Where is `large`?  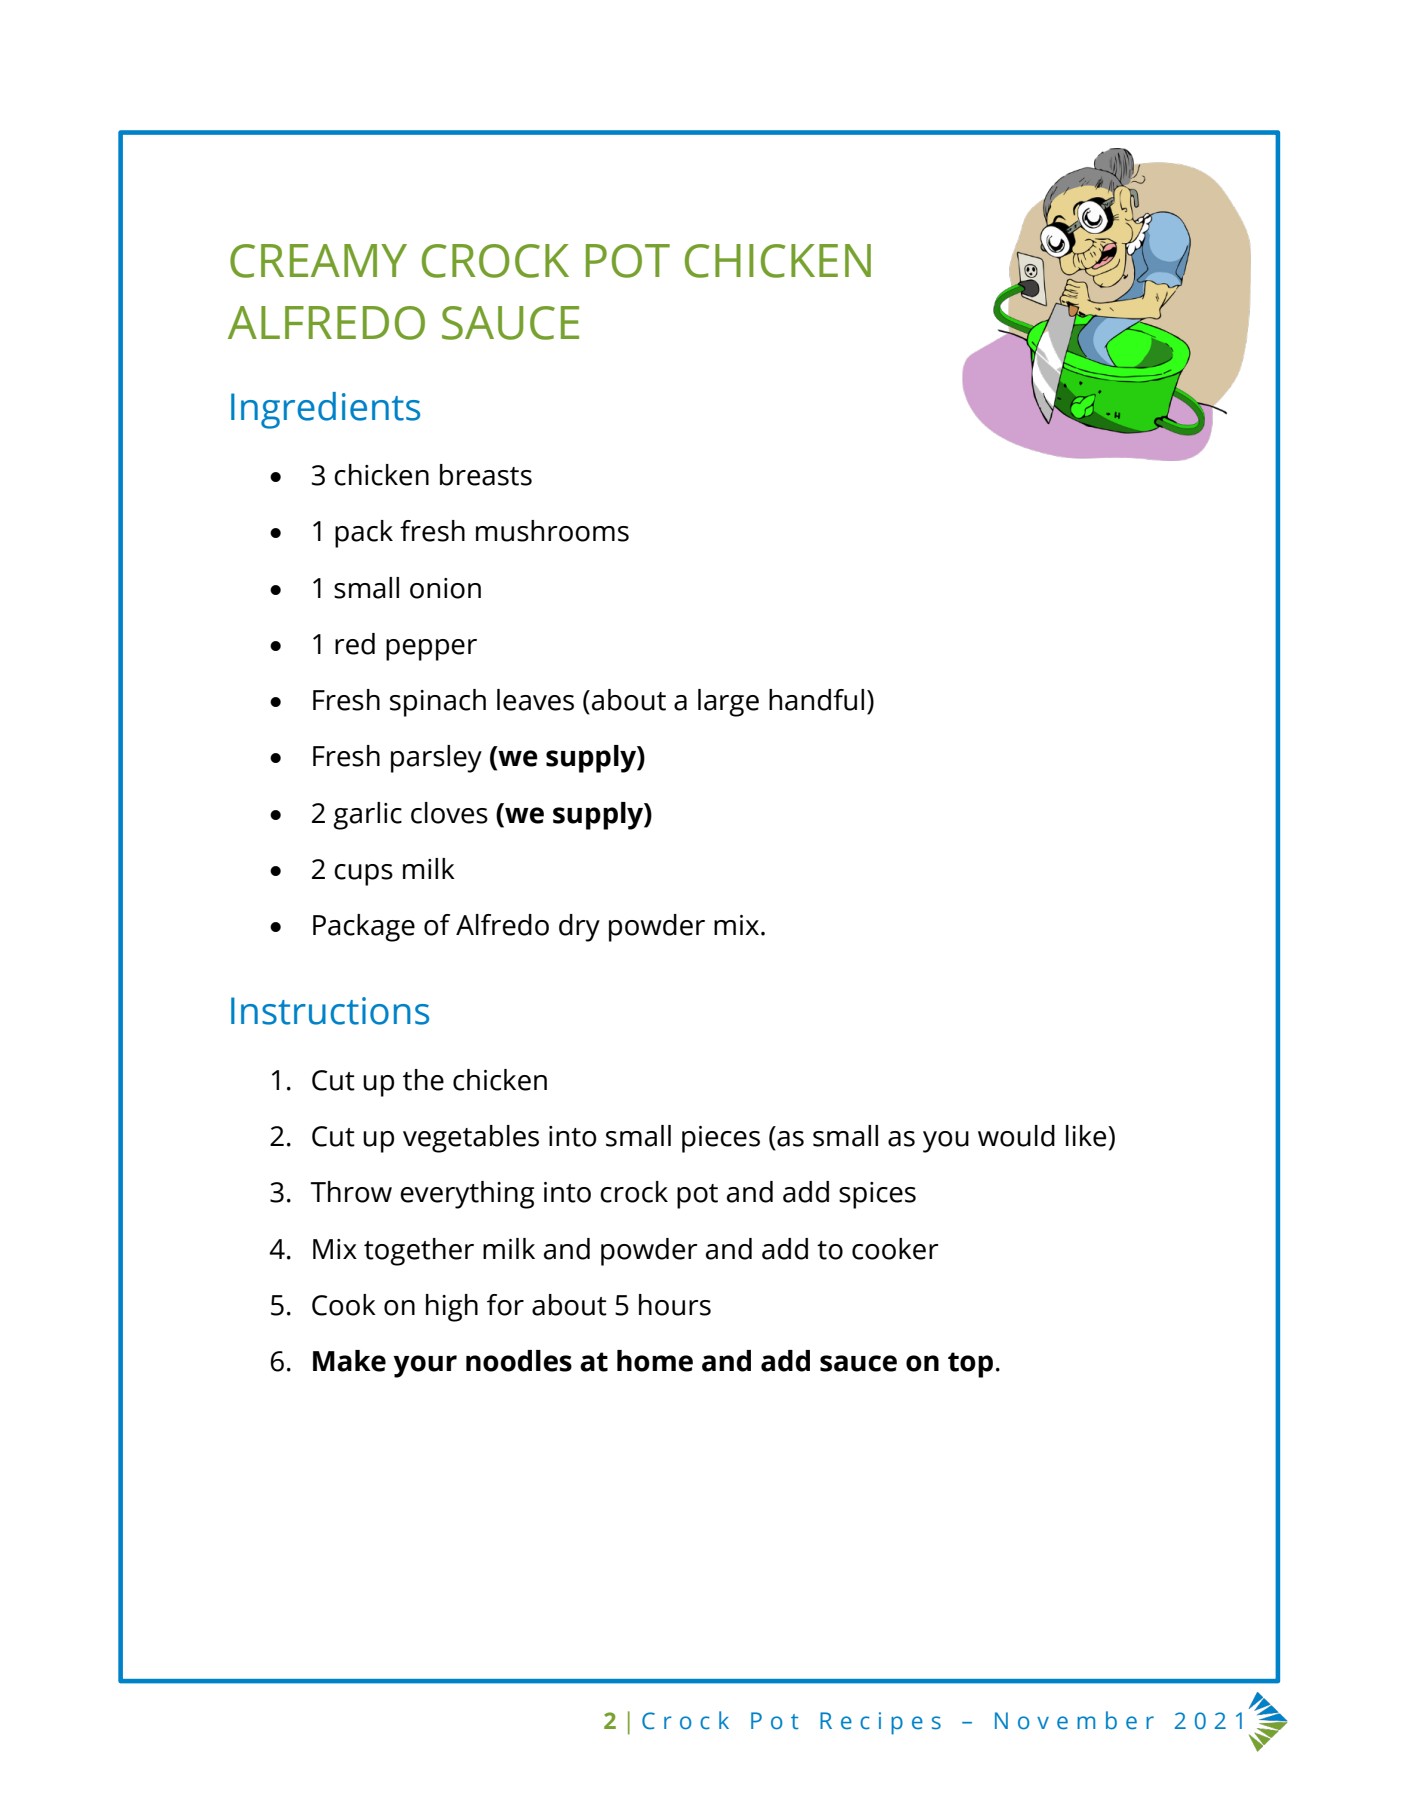 large is located at coordinates (728, 703).
